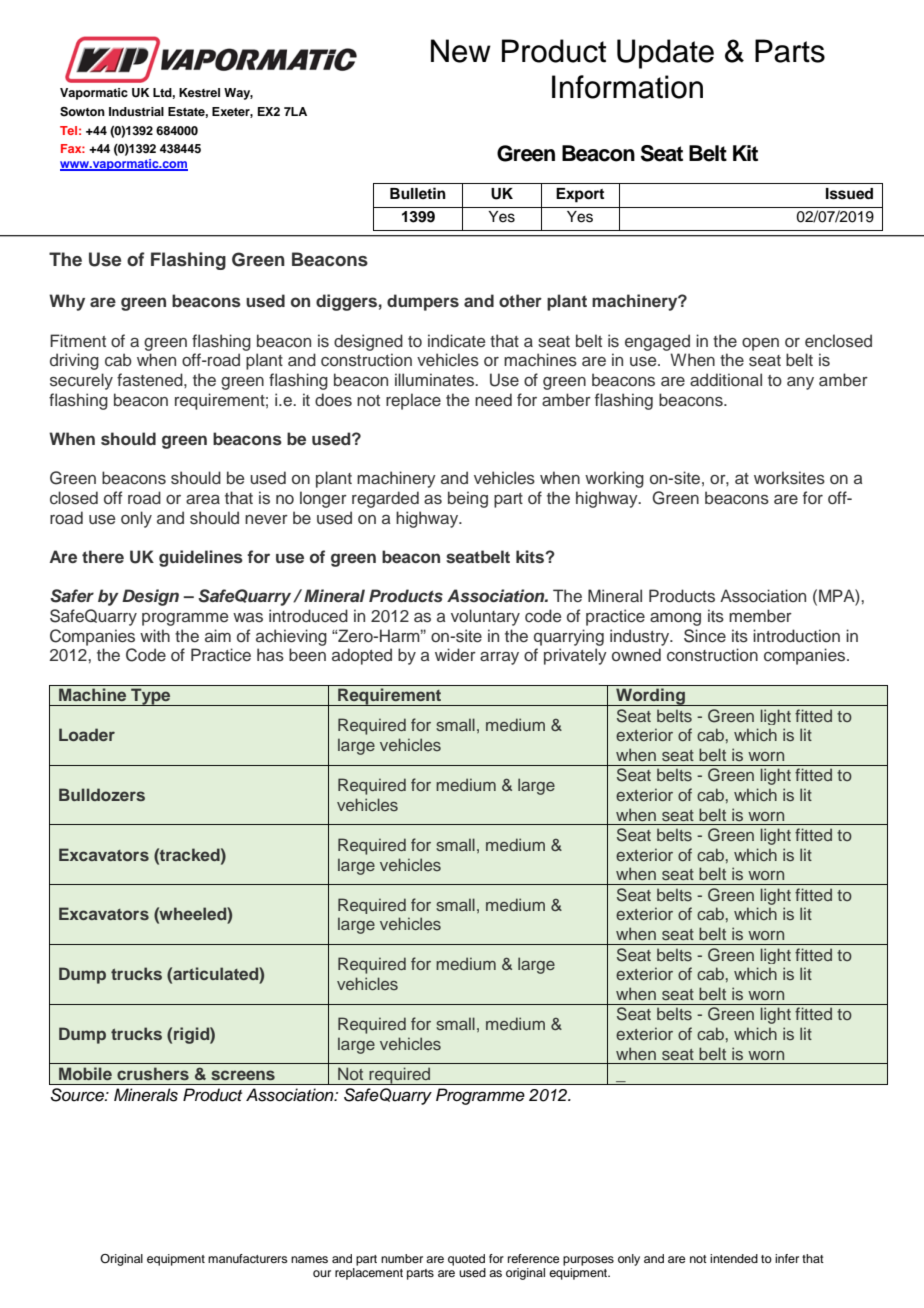 This screenshot has width=924, height=1308. Describe the element at coordinates (665, 54) in the screenshot. I see `Update` at that location.
